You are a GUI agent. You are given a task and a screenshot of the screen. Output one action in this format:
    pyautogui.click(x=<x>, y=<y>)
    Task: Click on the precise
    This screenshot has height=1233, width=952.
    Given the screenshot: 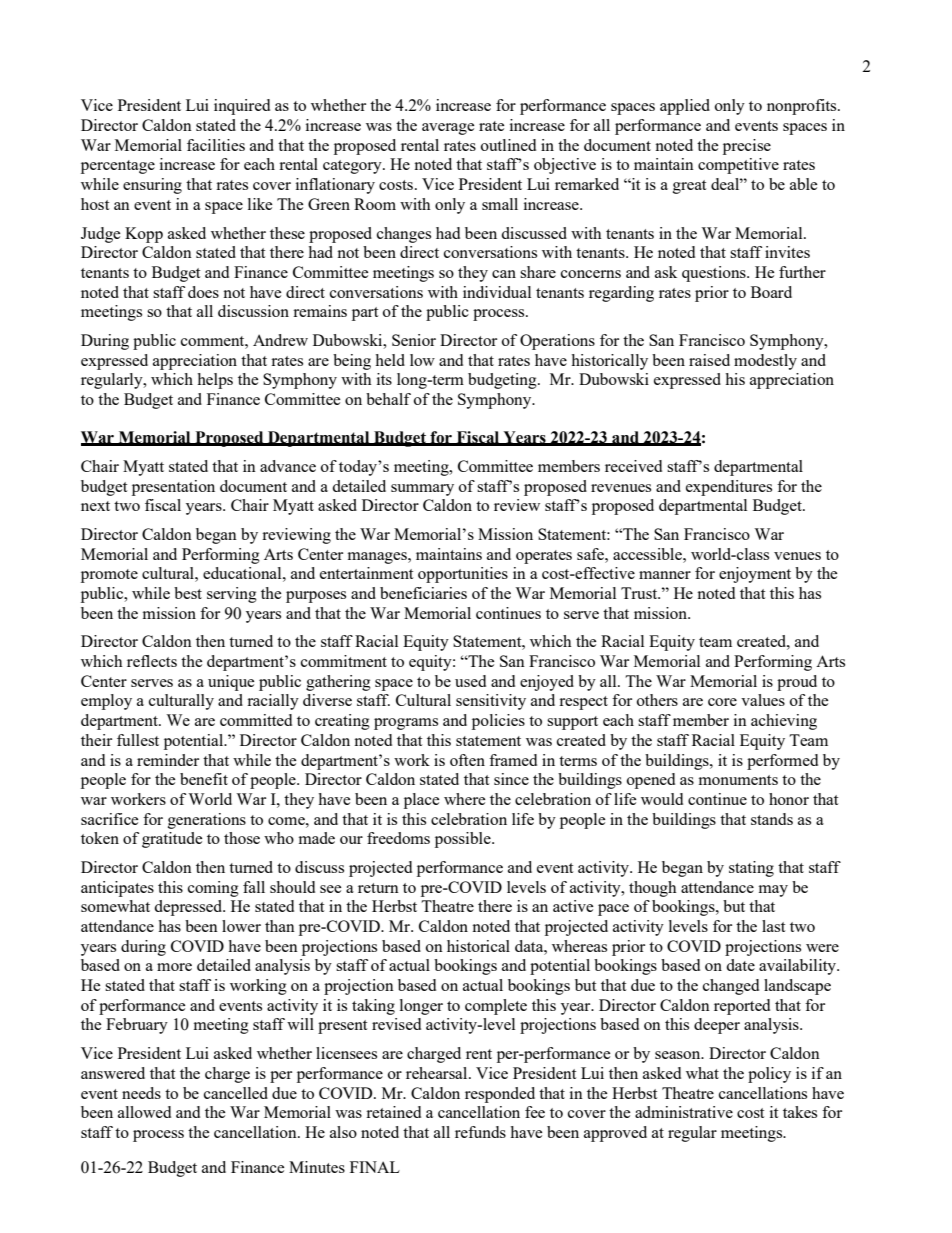 What is the action you would take?
    pyautogui.click(x=747, y=147)
